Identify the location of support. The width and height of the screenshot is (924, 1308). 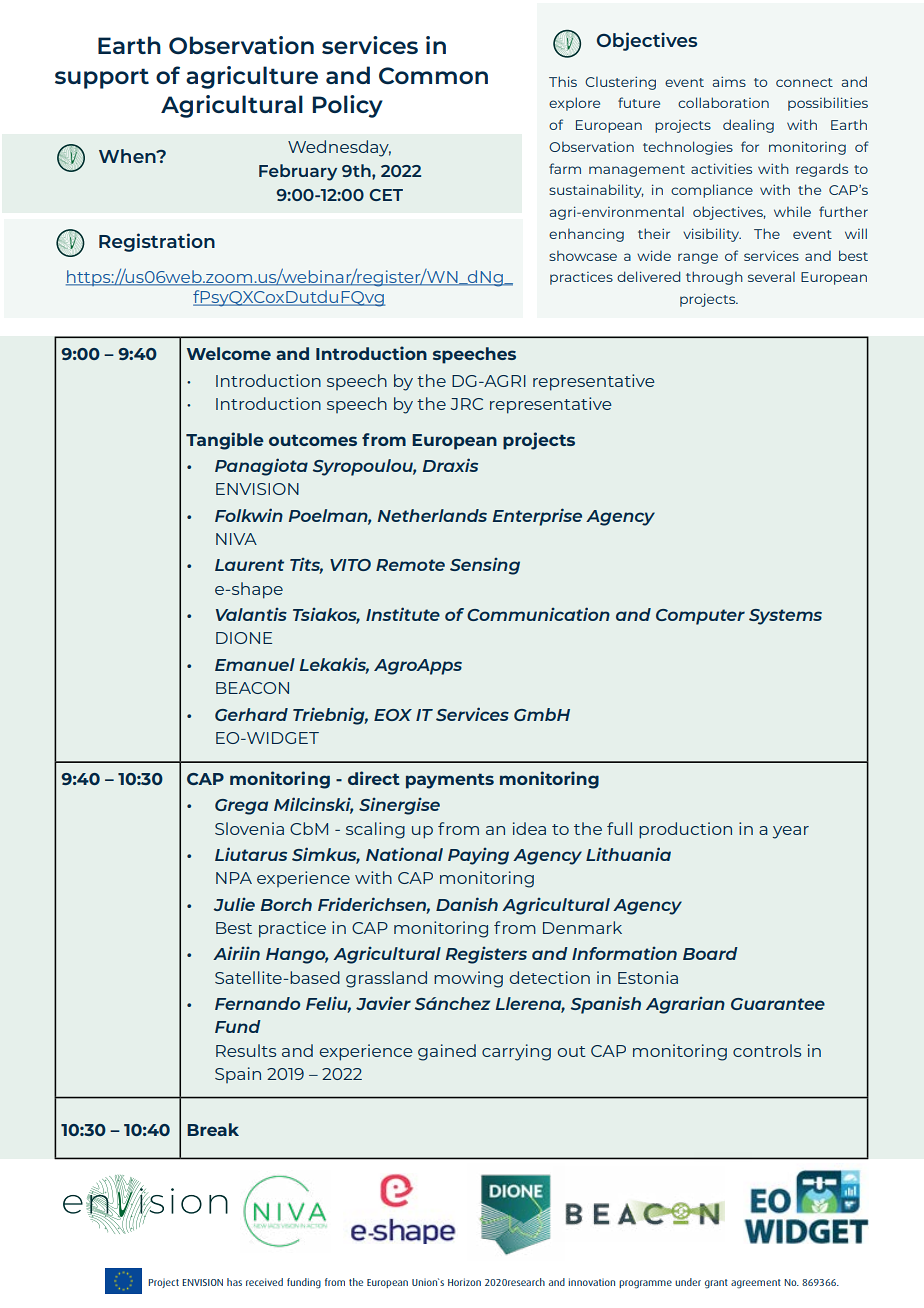
(102, 78).
